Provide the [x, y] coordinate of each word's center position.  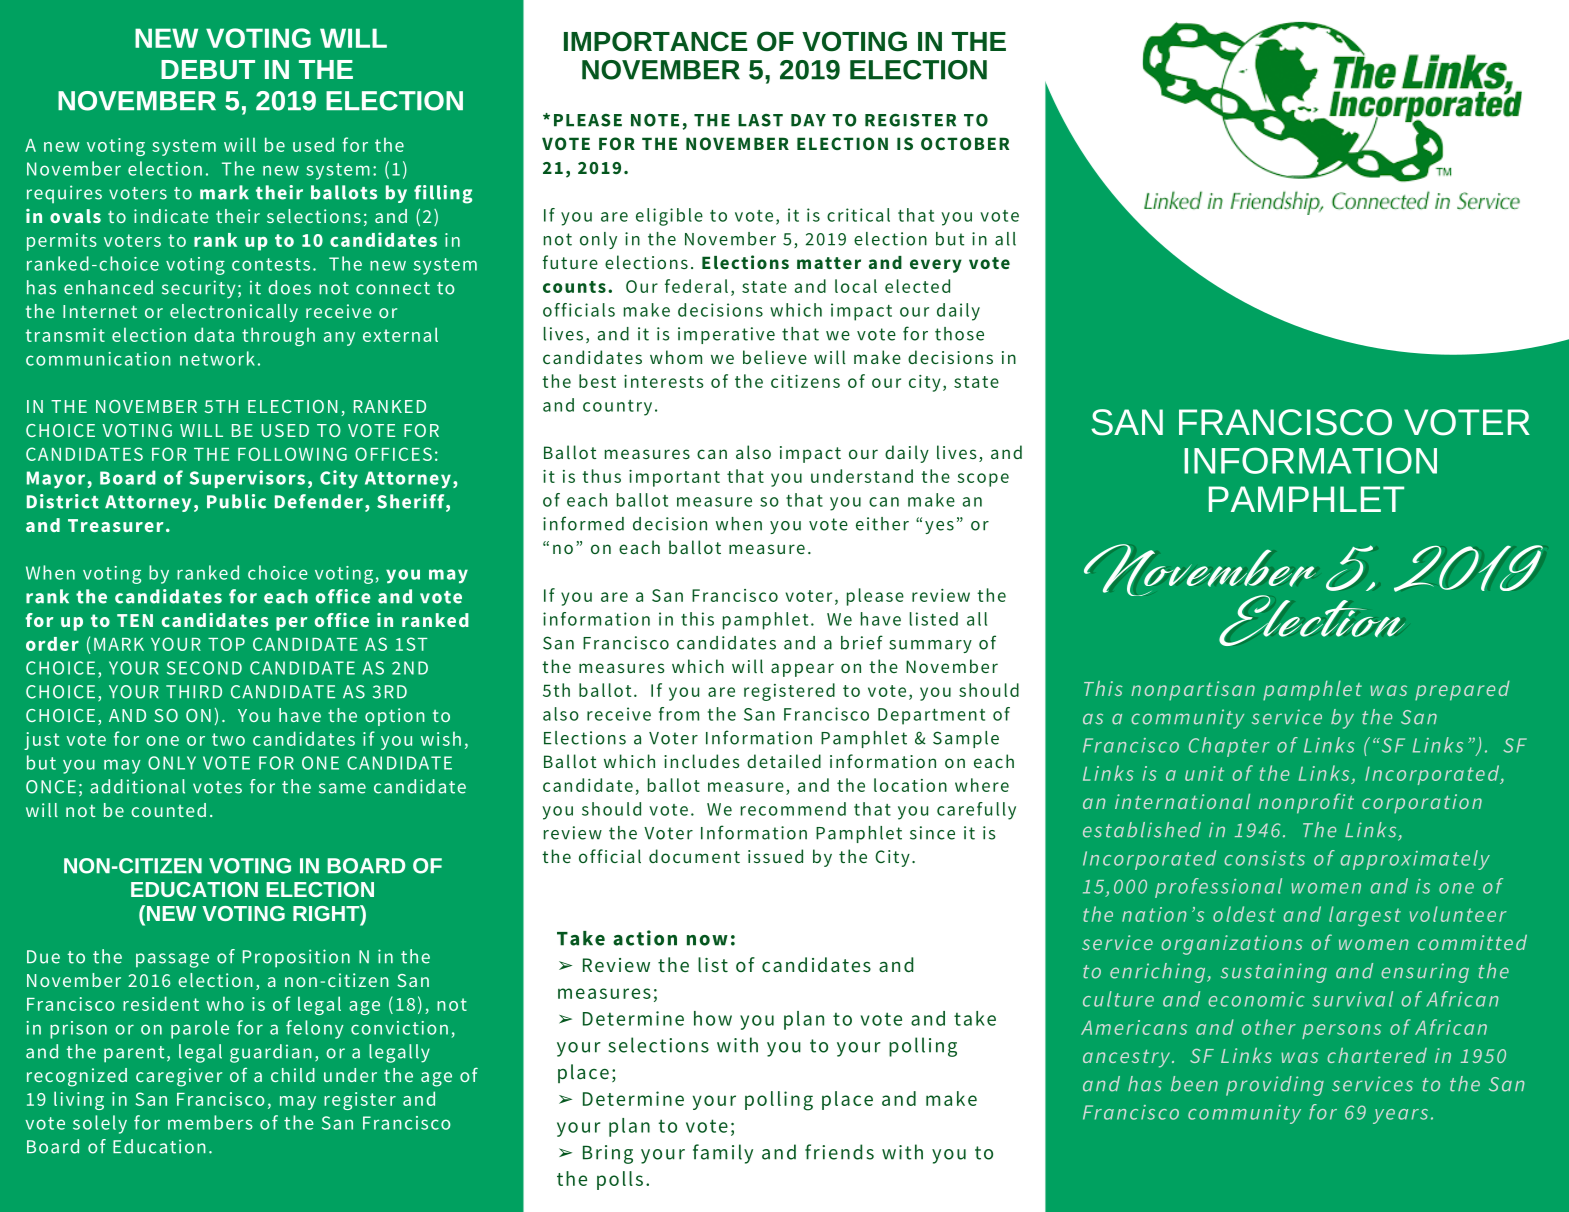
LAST [760, 120]
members [210, 1122]
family [723, 1154]
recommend [793, 809]
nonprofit [1306, 803]
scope [983, 480]
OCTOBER [965, 143]
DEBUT [208, 69]
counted [168, 810]
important [674, 478]
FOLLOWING [292, 454]
